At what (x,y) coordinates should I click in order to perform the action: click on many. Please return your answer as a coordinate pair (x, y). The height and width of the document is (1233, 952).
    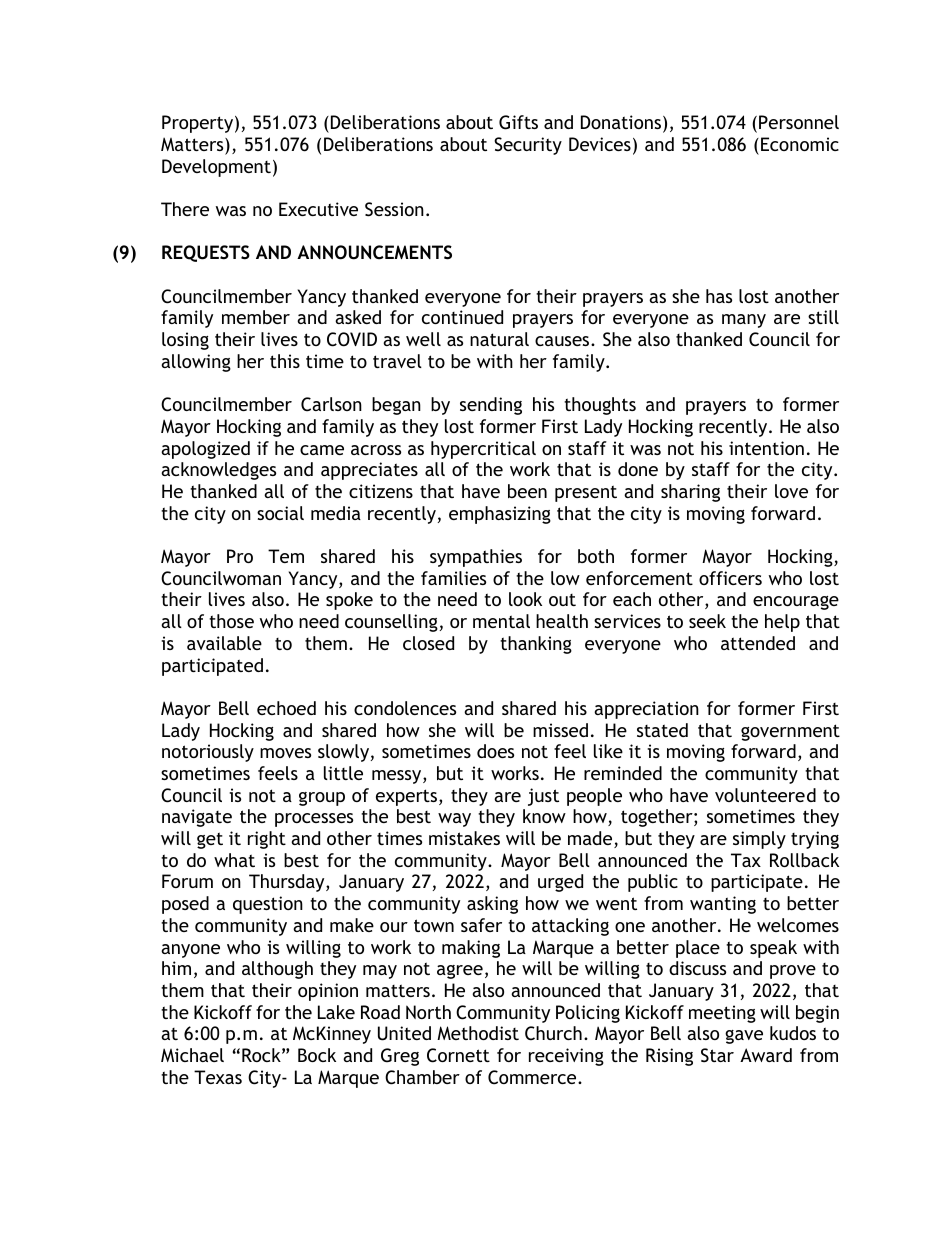
    Looking at the image, I should click on (744, 321).
